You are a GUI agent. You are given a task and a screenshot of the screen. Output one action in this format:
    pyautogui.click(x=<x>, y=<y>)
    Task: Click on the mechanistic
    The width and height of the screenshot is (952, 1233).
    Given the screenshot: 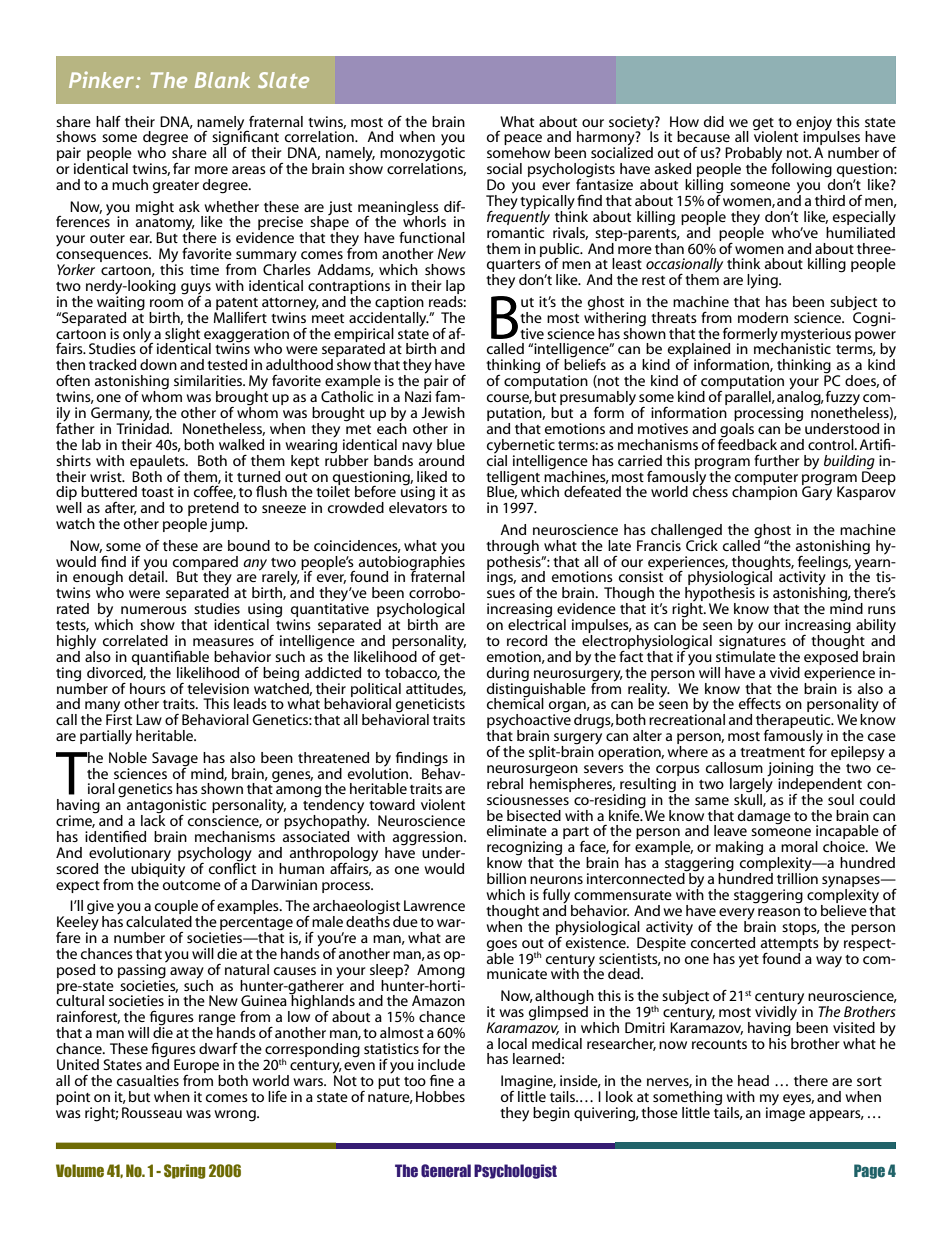 What is the action you would take?
    pyautogui.click(x=792, y=347)
